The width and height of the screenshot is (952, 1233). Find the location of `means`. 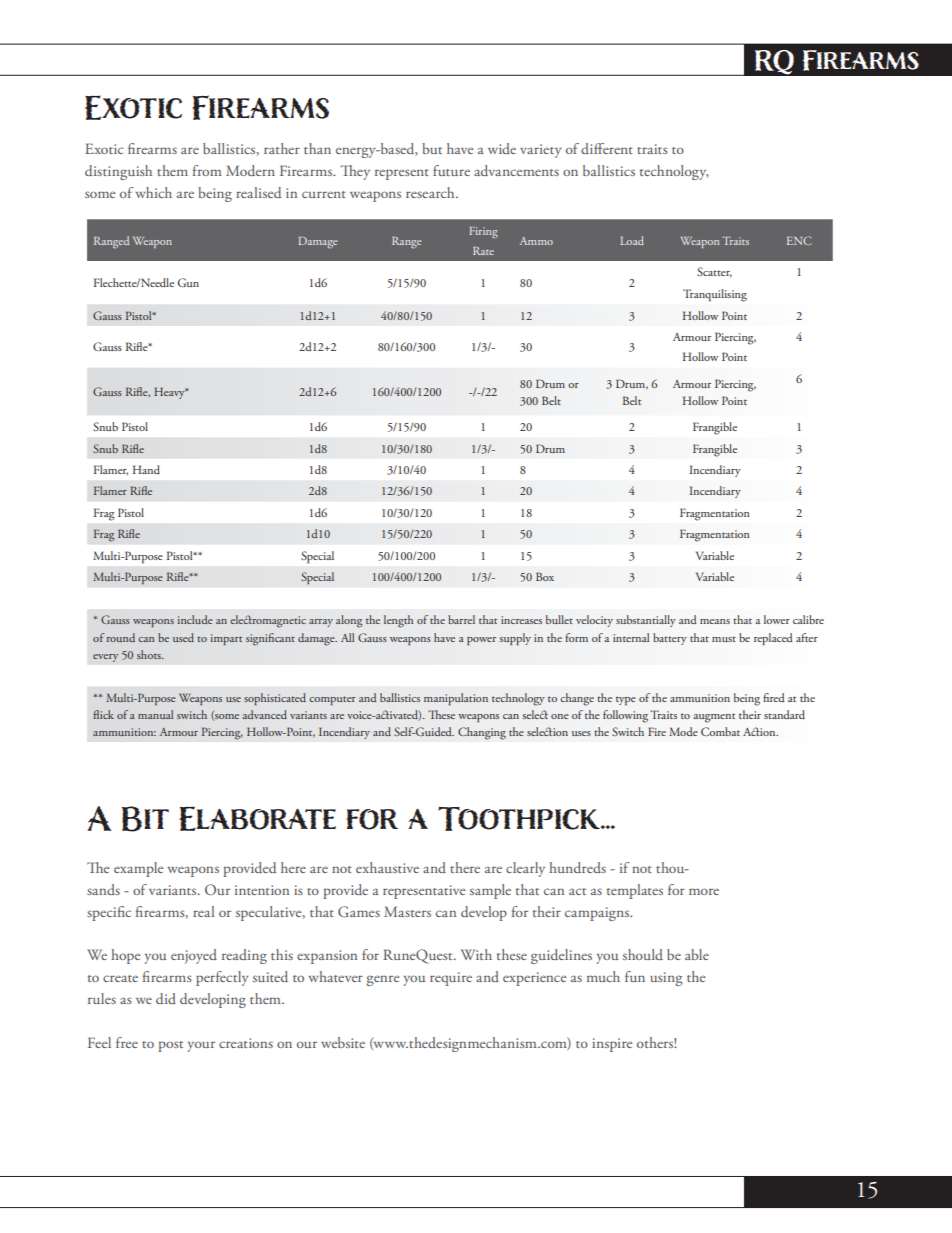

means is located at coordinates (715, 621).
